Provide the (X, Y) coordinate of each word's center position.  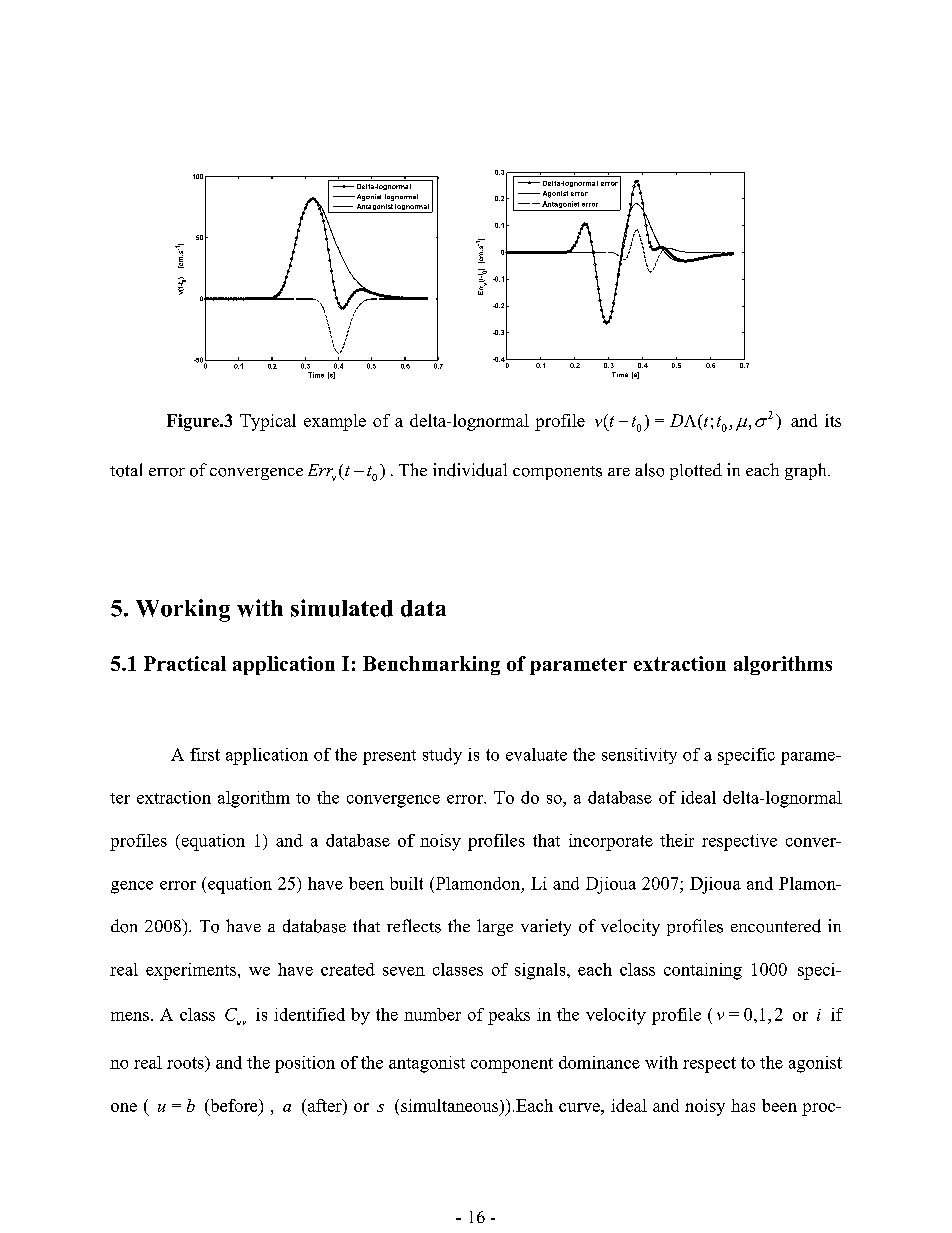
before (234, 1105)
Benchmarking (431, 665)
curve (580, 1107)
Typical (268, 422)
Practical (185, 663)
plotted (696, 471)
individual (470, 470)
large (495, 927)
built (406, 883)
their (677, 840)
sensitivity (639, 756)
